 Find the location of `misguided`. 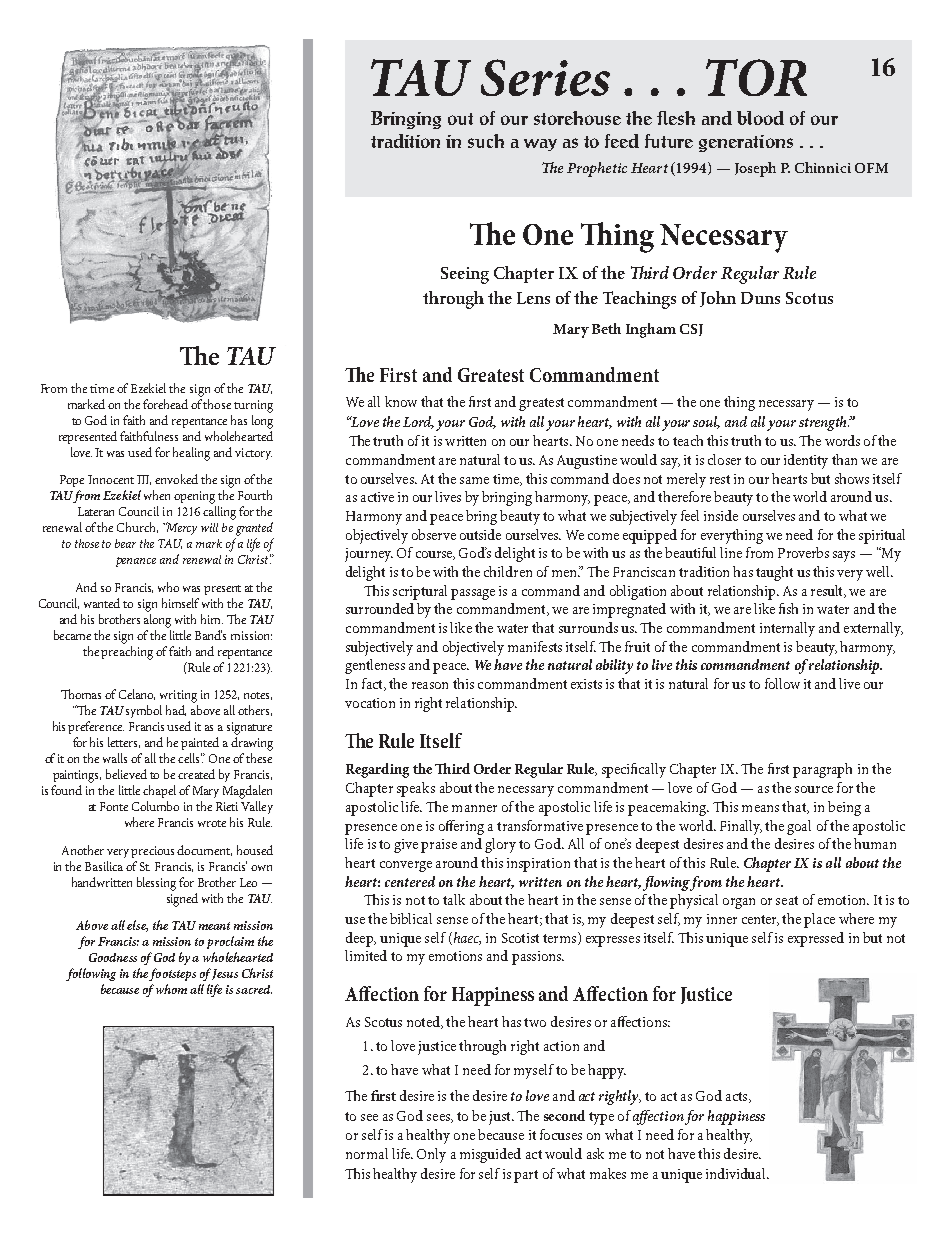

misguided is located at coordinates (490, 1155).
